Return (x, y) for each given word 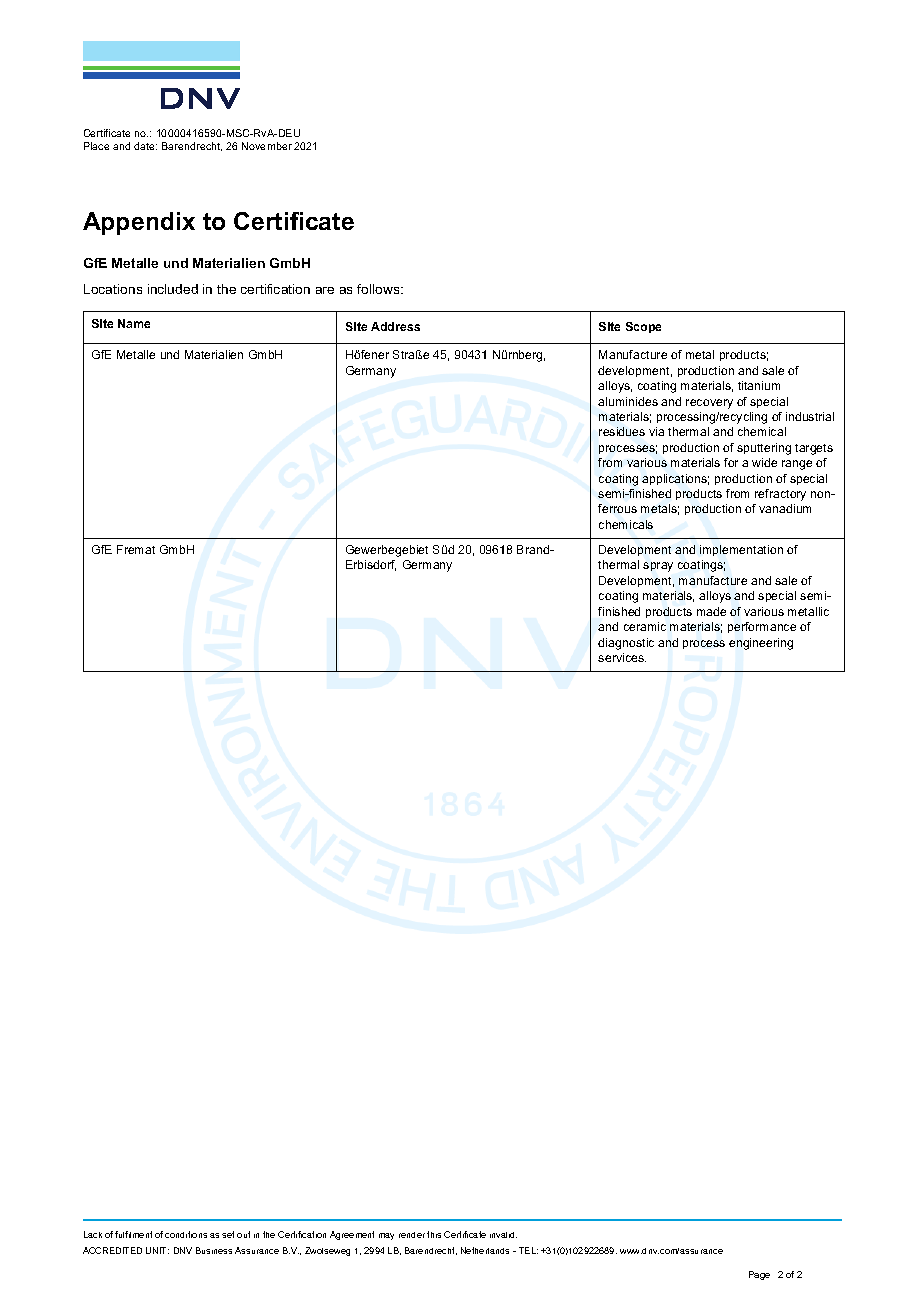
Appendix (139, 223)
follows (379, 289)
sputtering (764, 449)
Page (759, 1275)
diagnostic (626, 644)
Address (395, 326)
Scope (643, 327)
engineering (761, 644)
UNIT (157, 1250)
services (622, 657)
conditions (186, 1234)
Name (134, 323)
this (434, 1234)
